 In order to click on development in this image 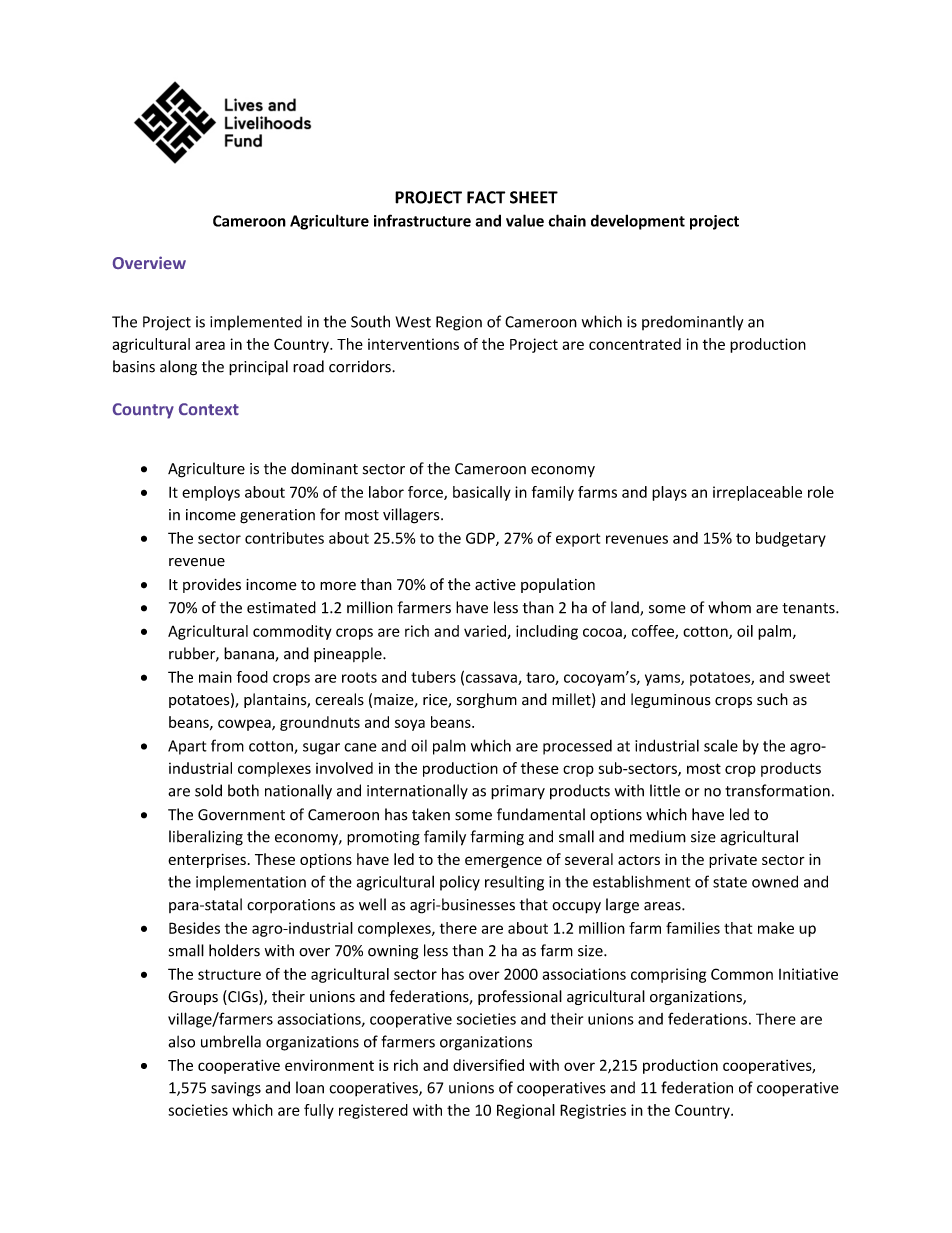, I will do `click(638, 222)`.
